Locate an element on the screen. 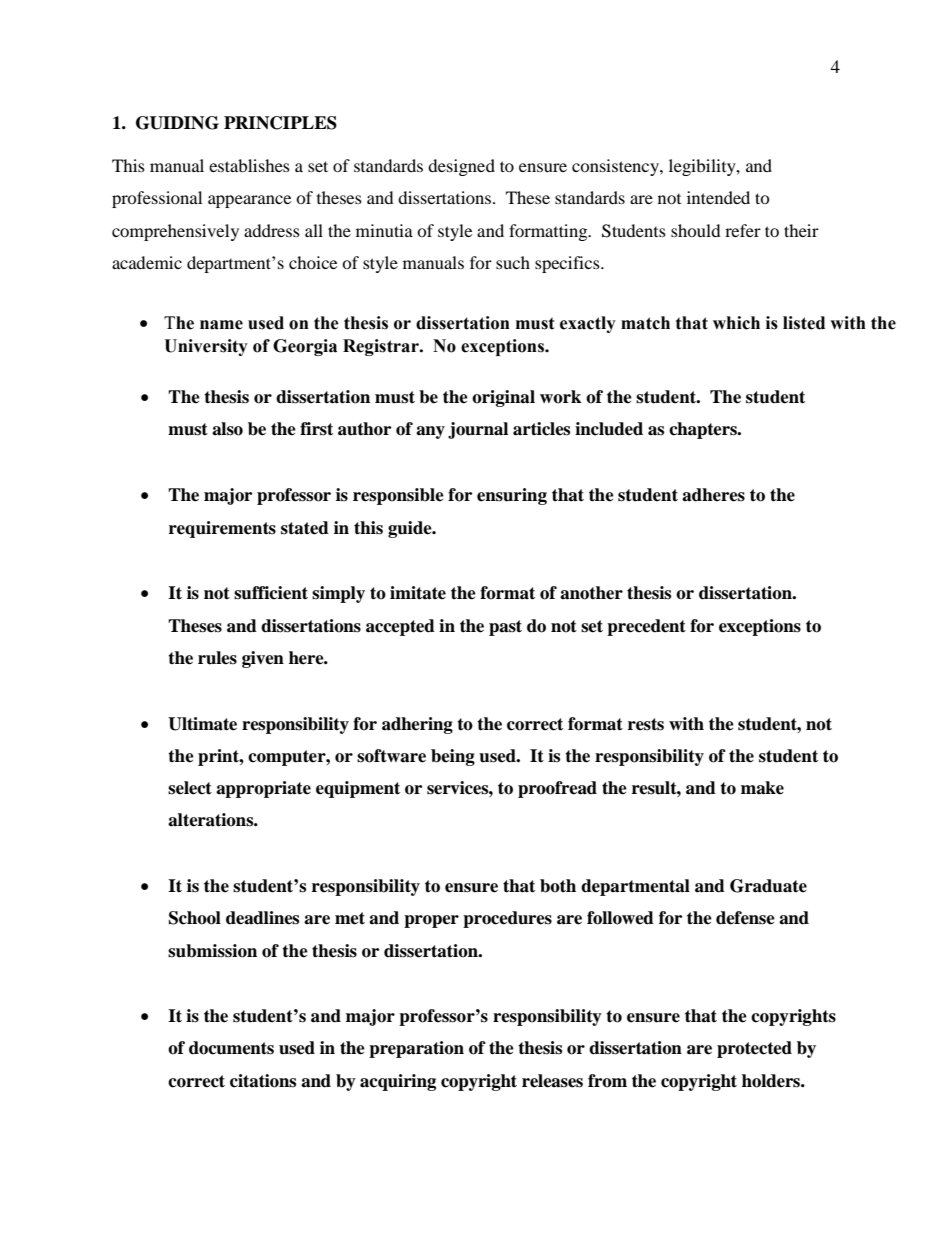  journal is located at coordinates (478, 430).
